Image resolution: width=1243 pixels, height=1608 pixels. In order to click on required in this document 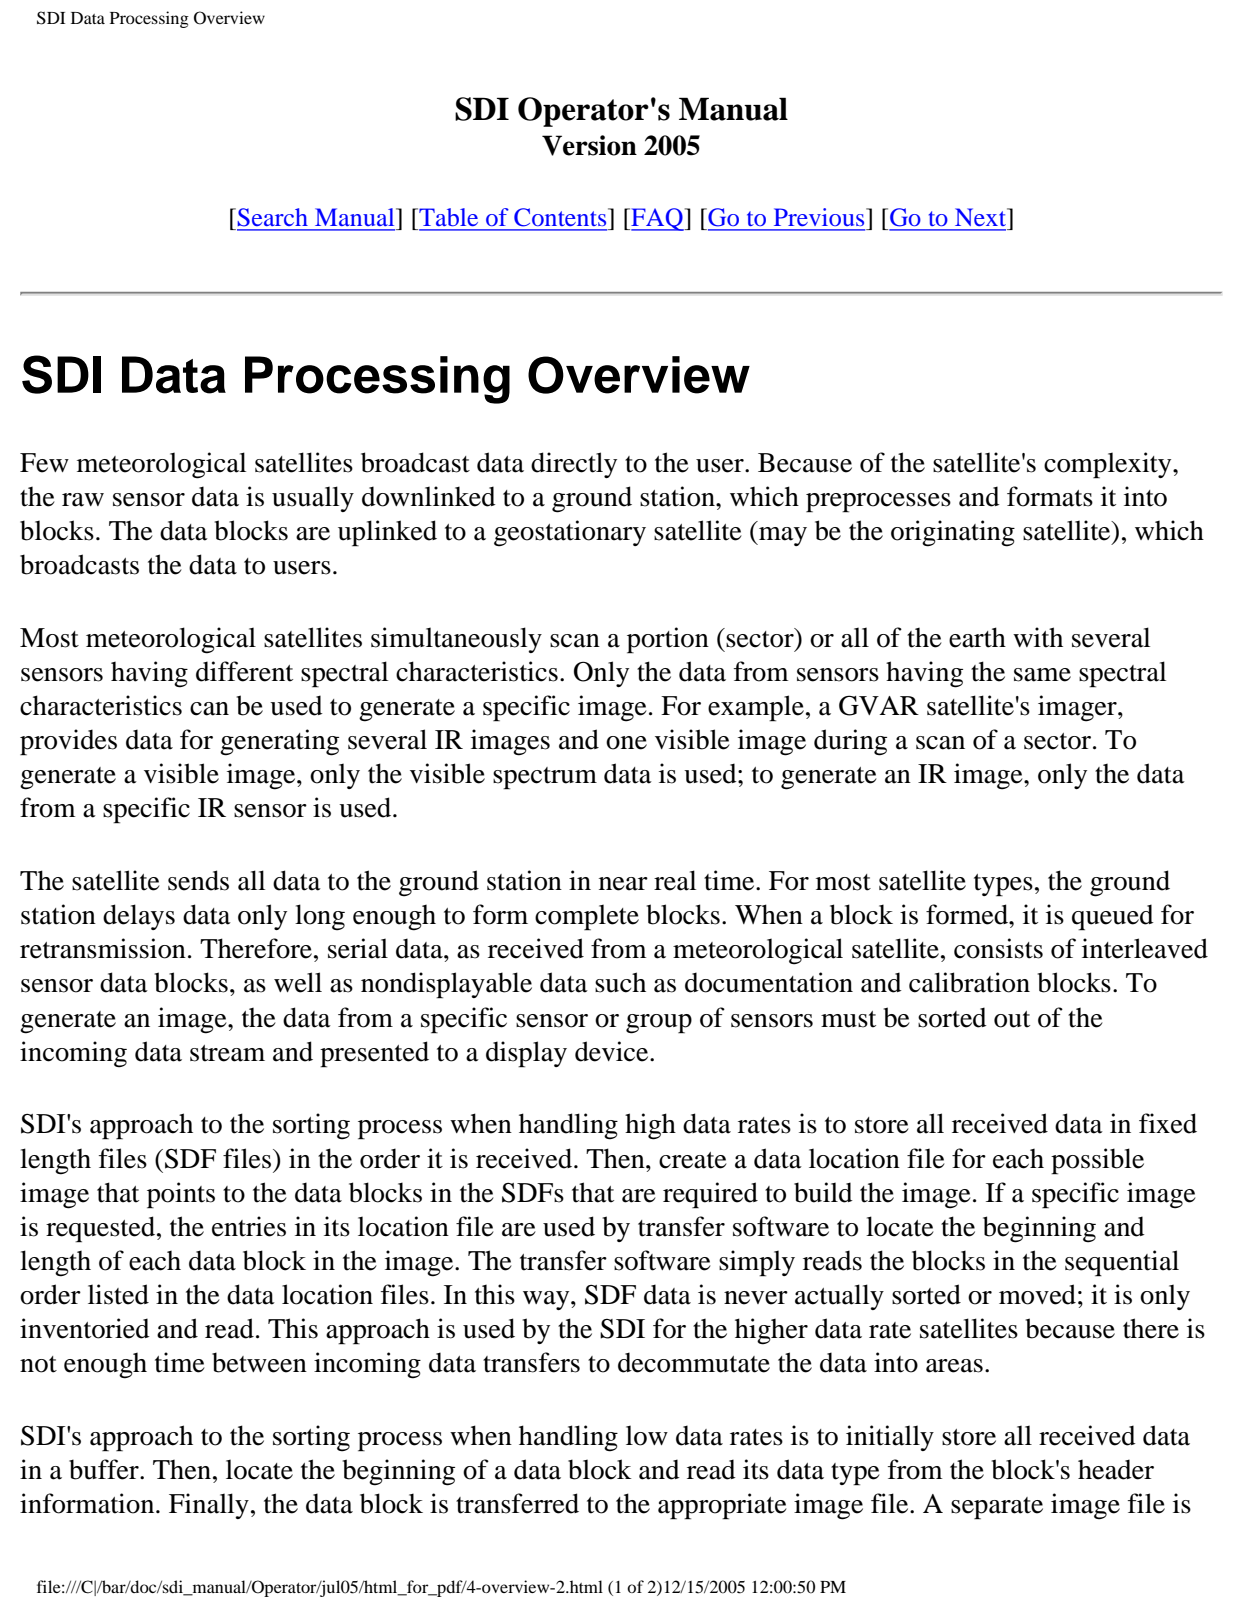, I will do `click(710, 1195)`.
